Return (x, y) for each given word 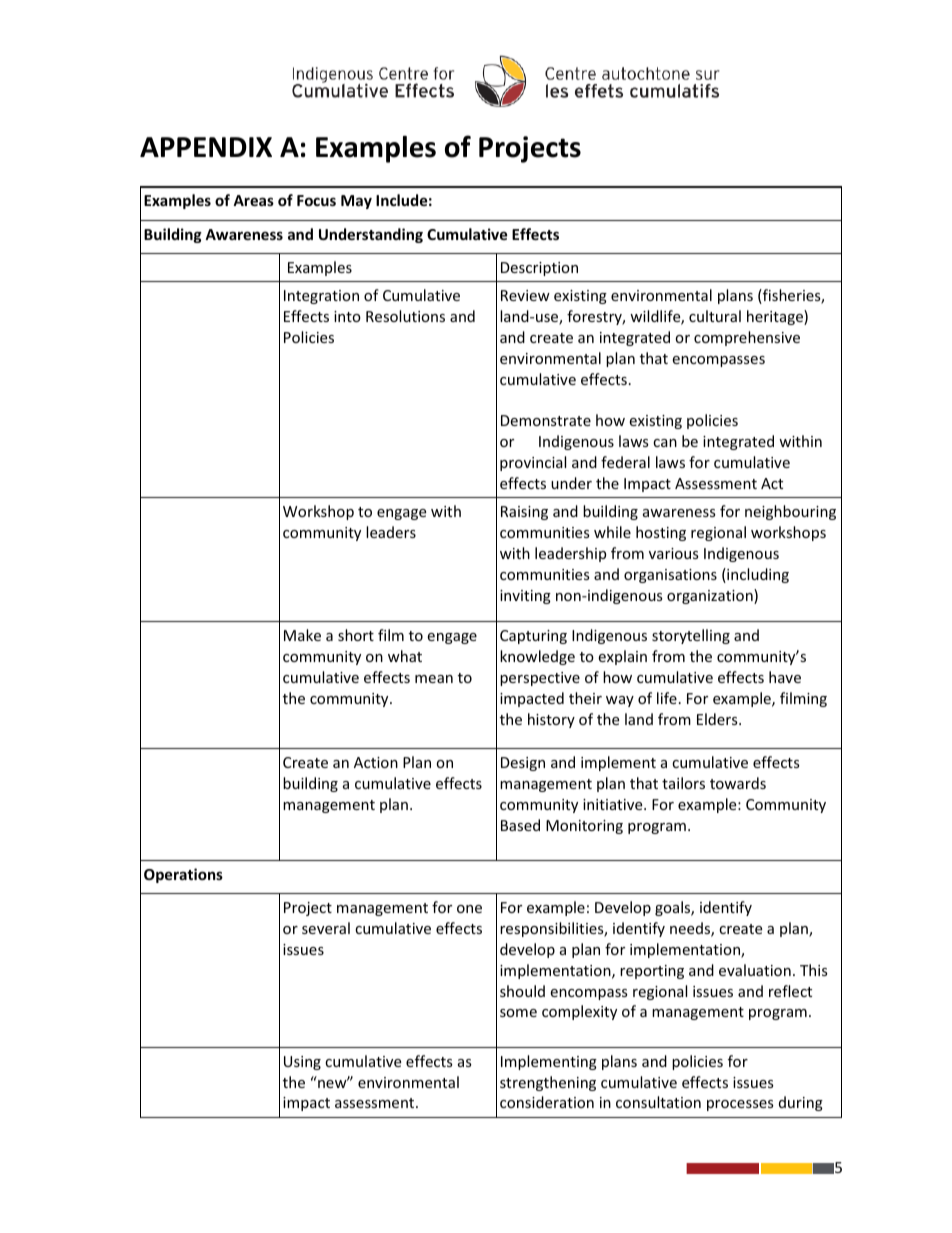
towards (738, 783)
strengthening (548, 1083)
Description (539, 269)
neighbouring (790, 512)
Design (523, 764)
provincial (533, 463)
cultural (715, 316)
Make (302, 635)
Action (376, 762)
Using (302, 1063)
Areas (253, 200)
